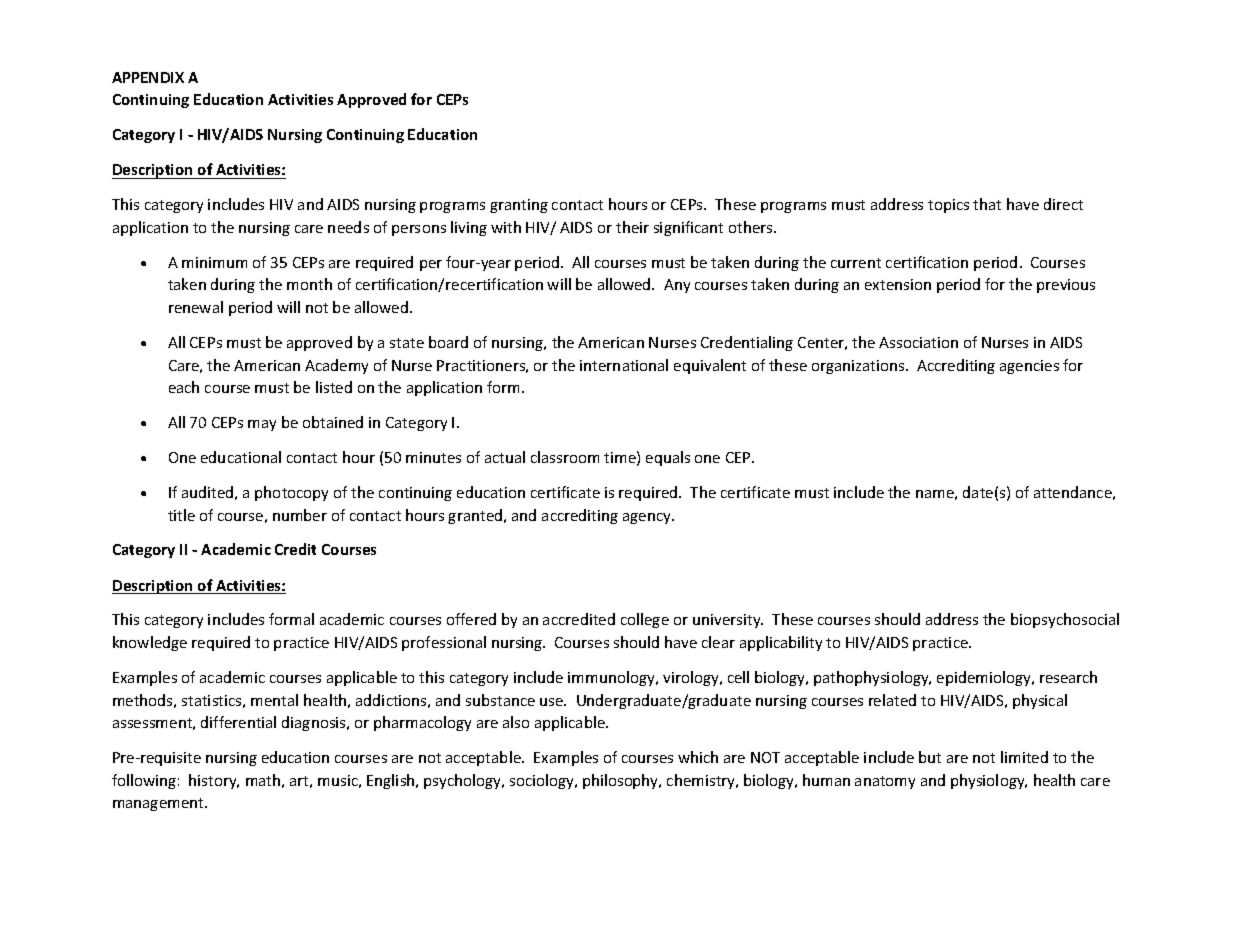  Describe the element at coordinates (898, 284) in the screenshot. I see `extension` at that location.
